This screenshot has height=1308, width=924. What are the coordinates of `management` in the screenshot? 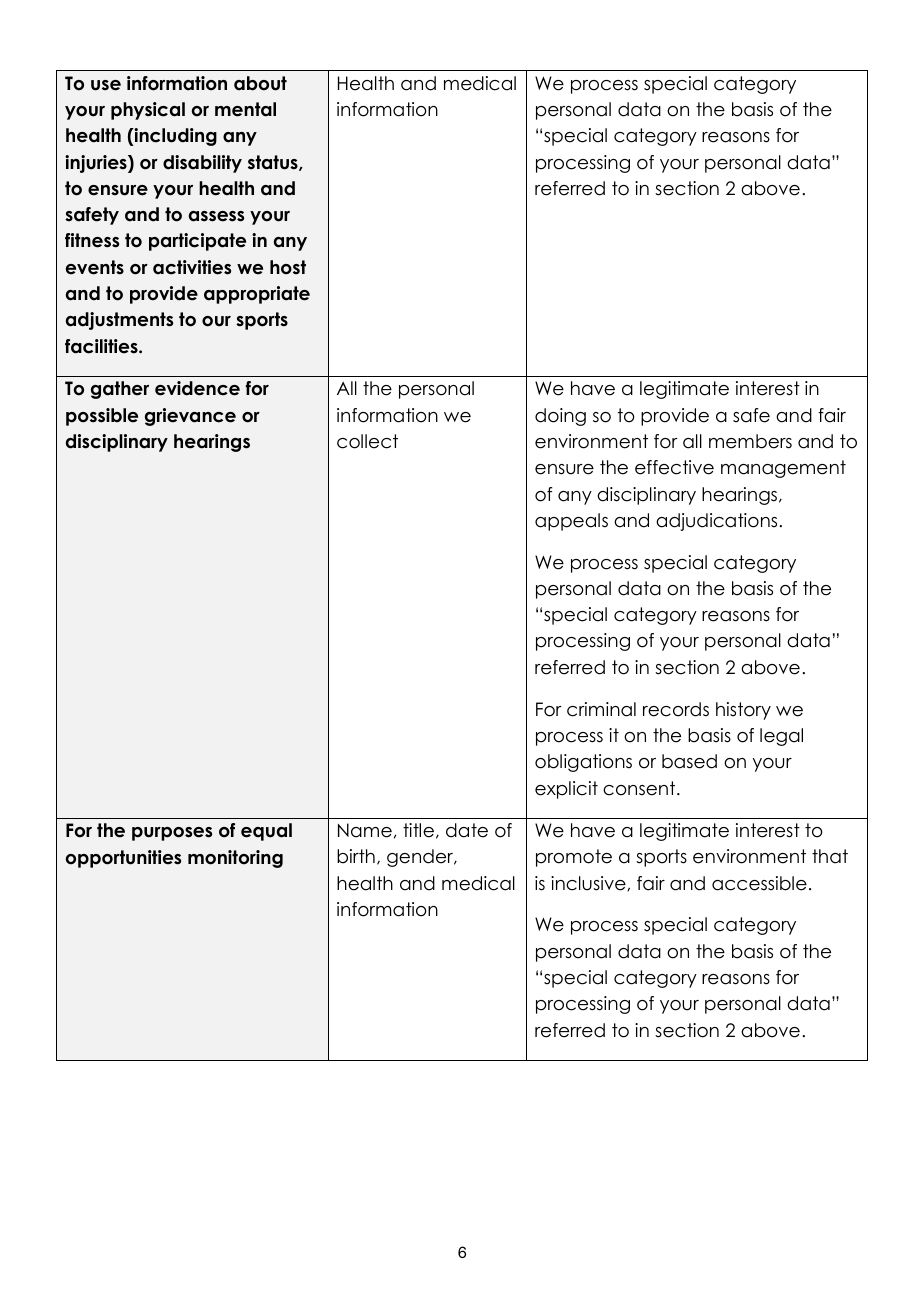 It's located at (783, 469).
